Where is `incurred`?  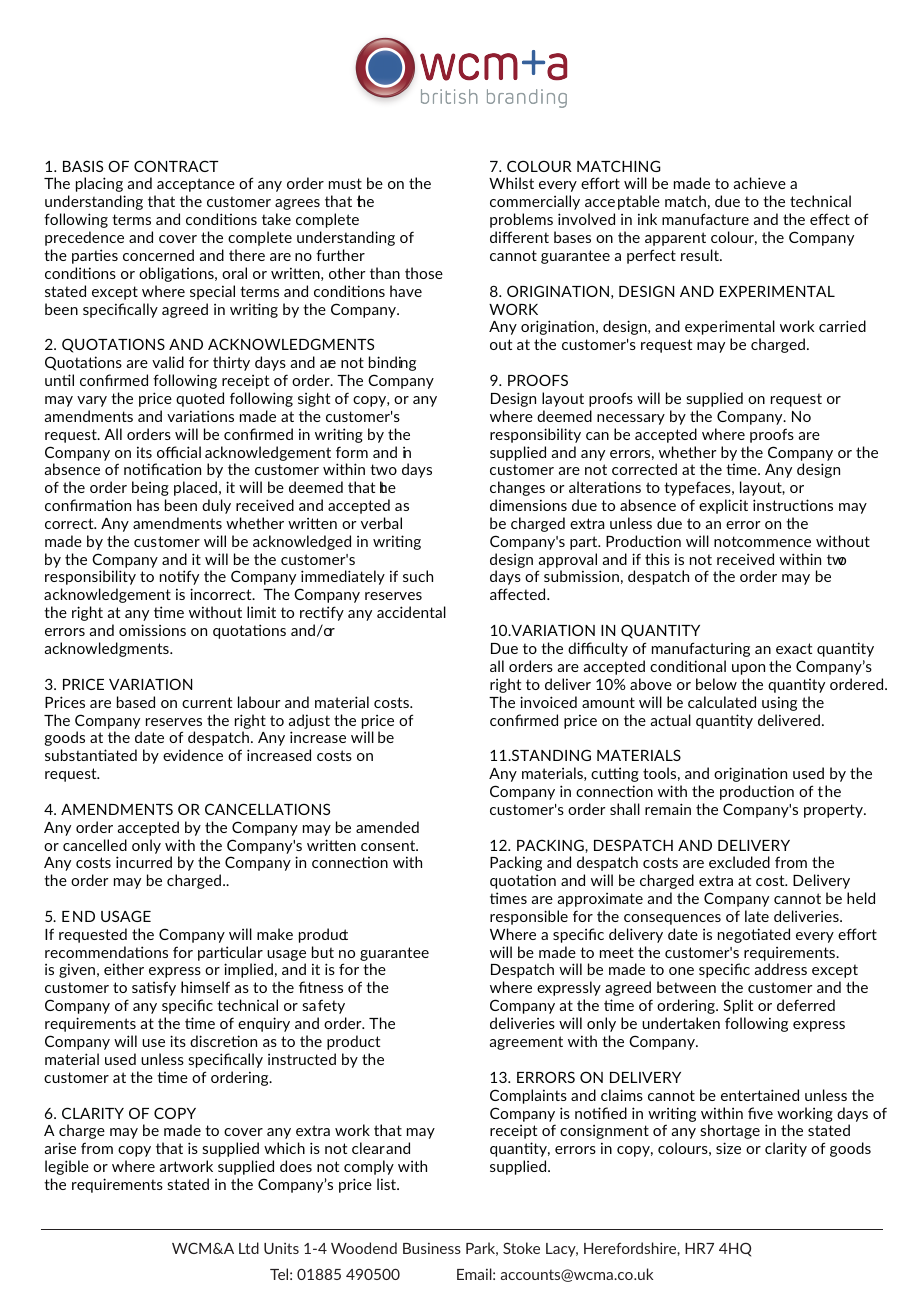 incurred is located at coordinates (144, 862).
